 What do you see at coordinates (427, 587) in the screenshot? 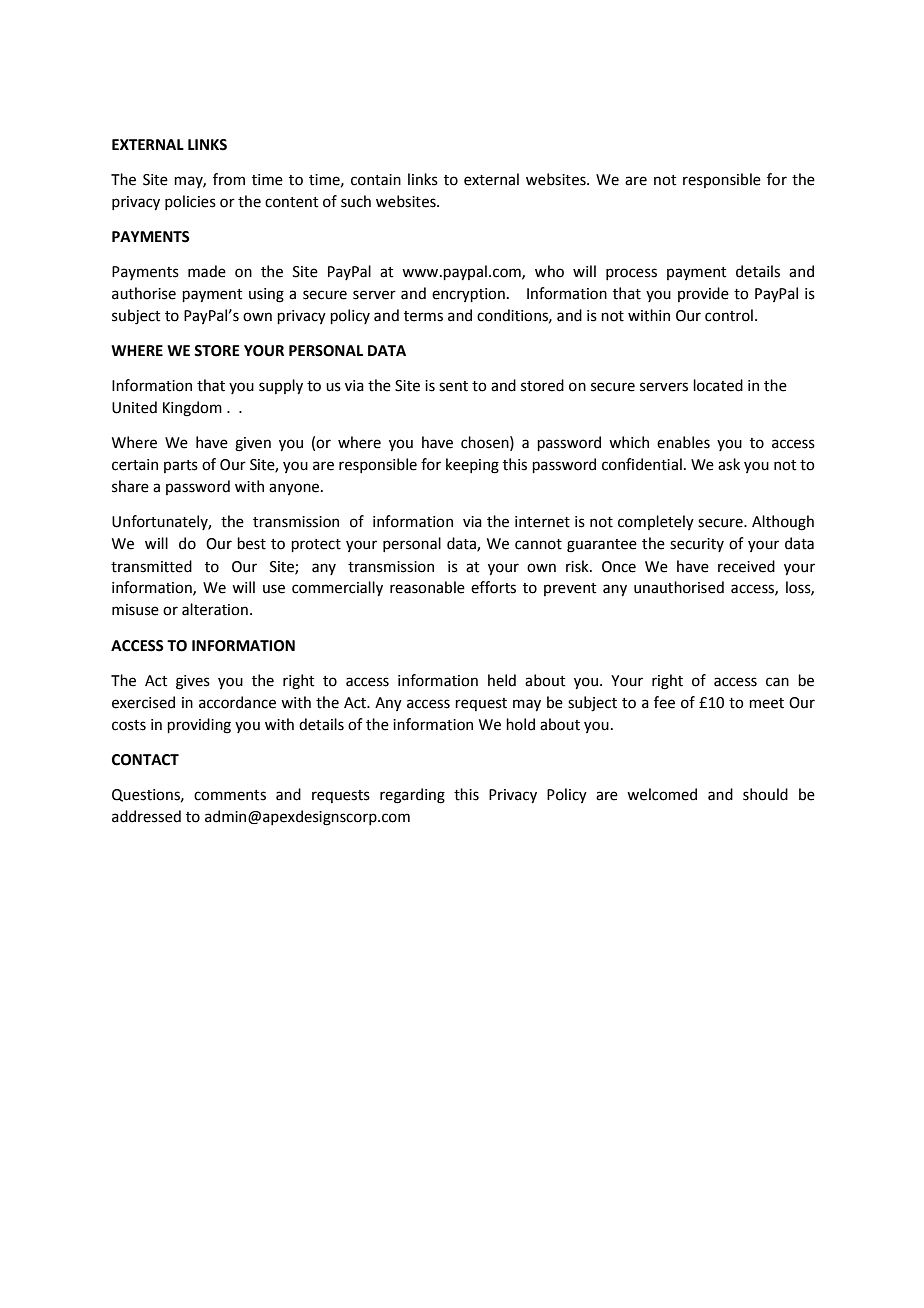
I see `reasonable` at bounding box center [427, 587].
